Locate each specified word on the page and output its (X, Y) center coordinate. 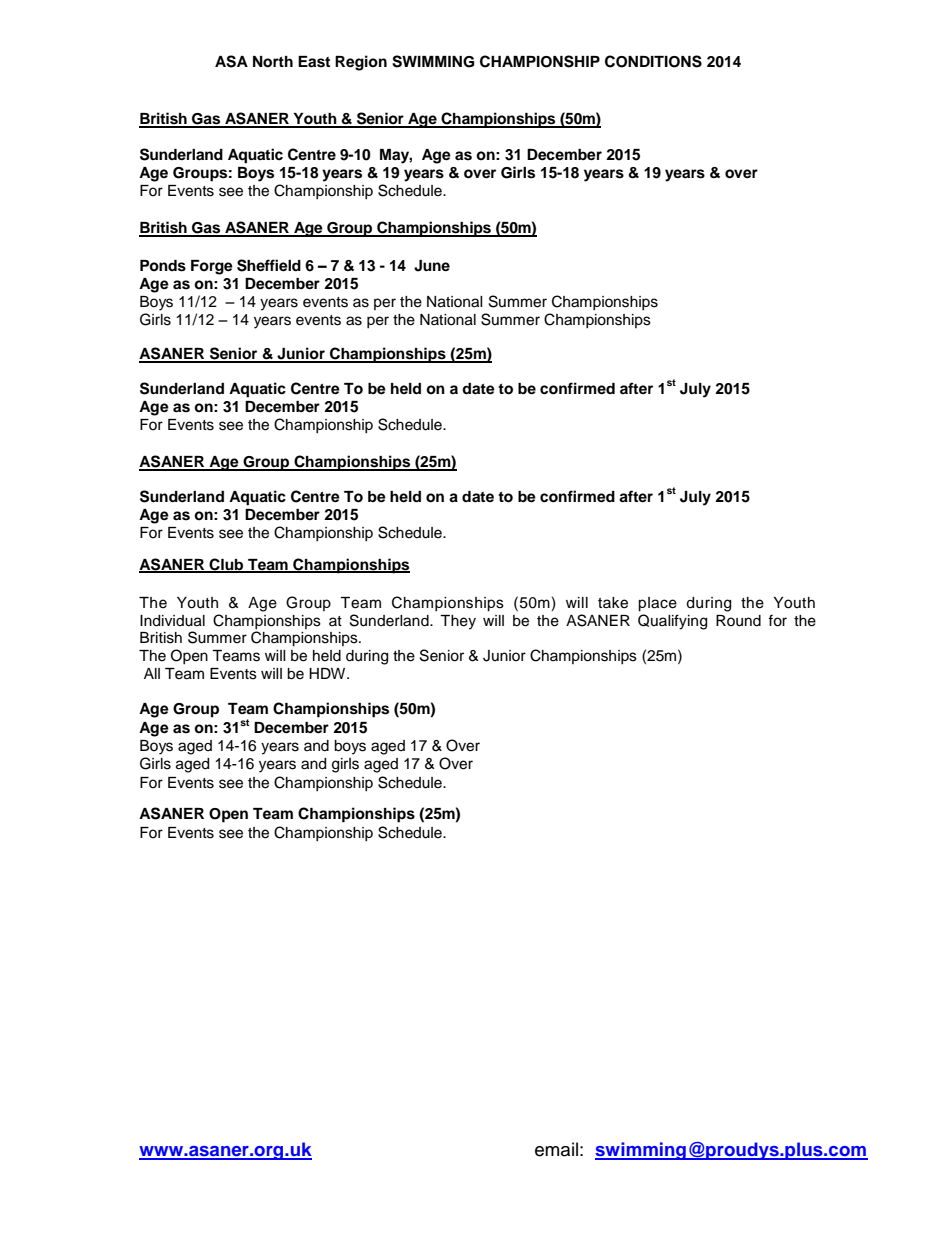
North (273, 62)
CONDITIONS (653, 61)
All (152, 673)
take (613, 603)
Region (361, 63)
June (432, 266)
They (458, 622)
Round (738, 621)
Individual (172, 621)
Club (226, 565)
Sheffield (269, 265)
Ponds (163, 266)
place (657, 604)
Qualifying (672, 622)
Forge (212, 267)
